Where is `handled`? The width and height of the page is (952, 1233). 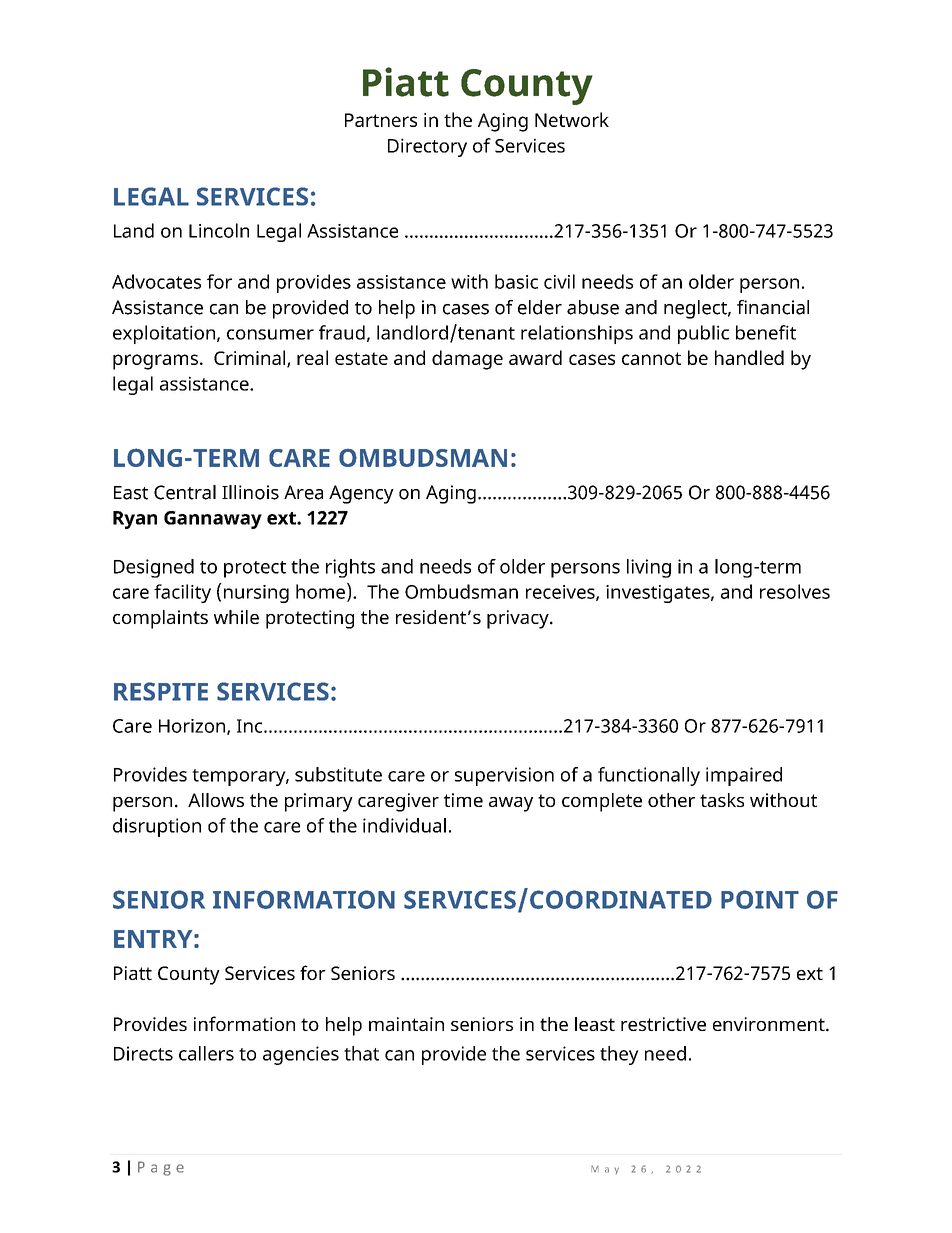 handled is located at coordinates (749, 357).
